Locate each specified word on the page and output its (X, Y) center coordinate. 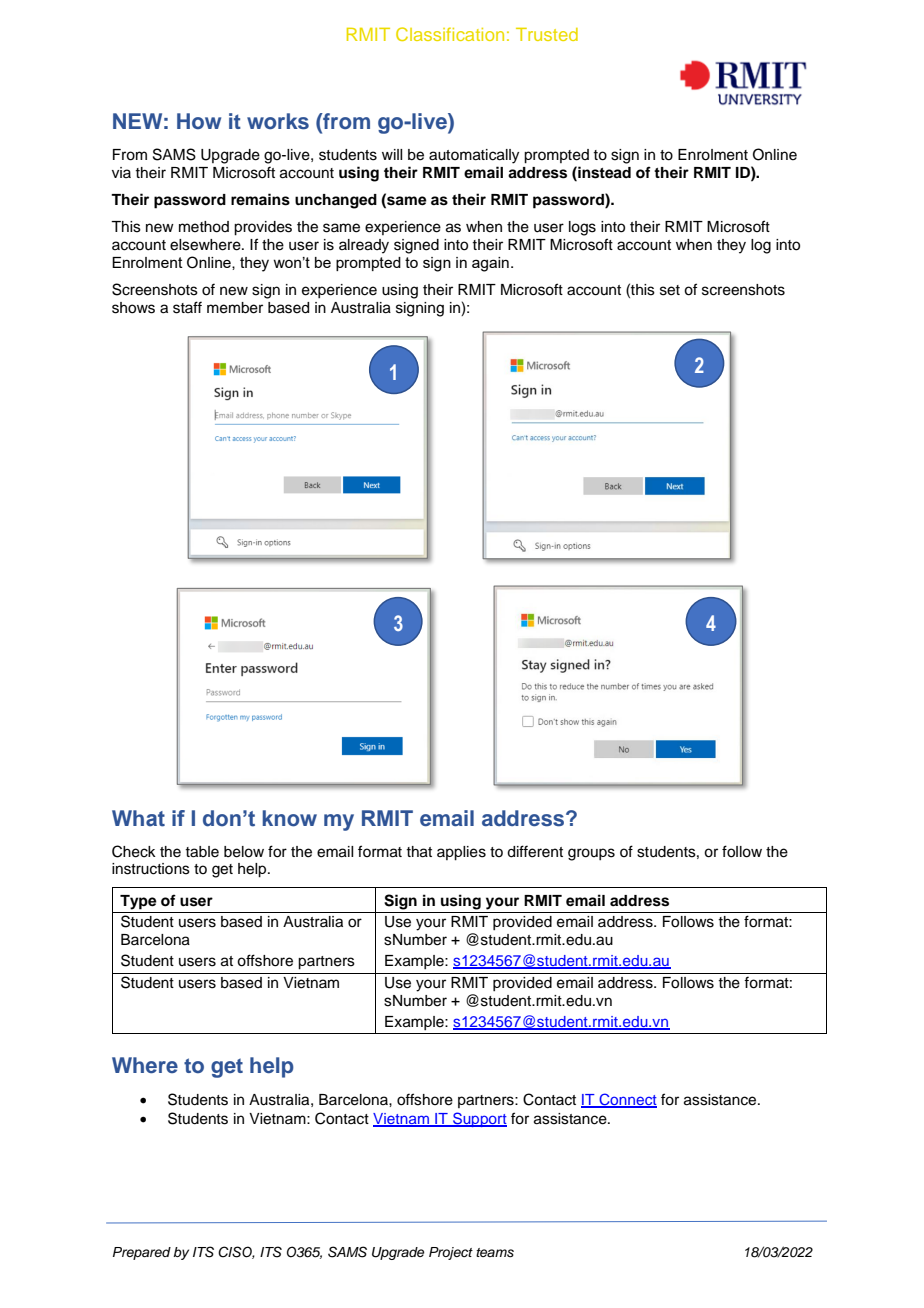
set (670, 290)
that (419, 852)
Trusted (547, 34)
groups (591, 854)
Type (138, 902)
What (138, 818)
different (535, 851)
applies (461, 853)
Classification (450, 34)
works (278, 121)
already (364, 246)
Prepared (142, 1253)
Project (451, 1253)
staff (187, 307)
